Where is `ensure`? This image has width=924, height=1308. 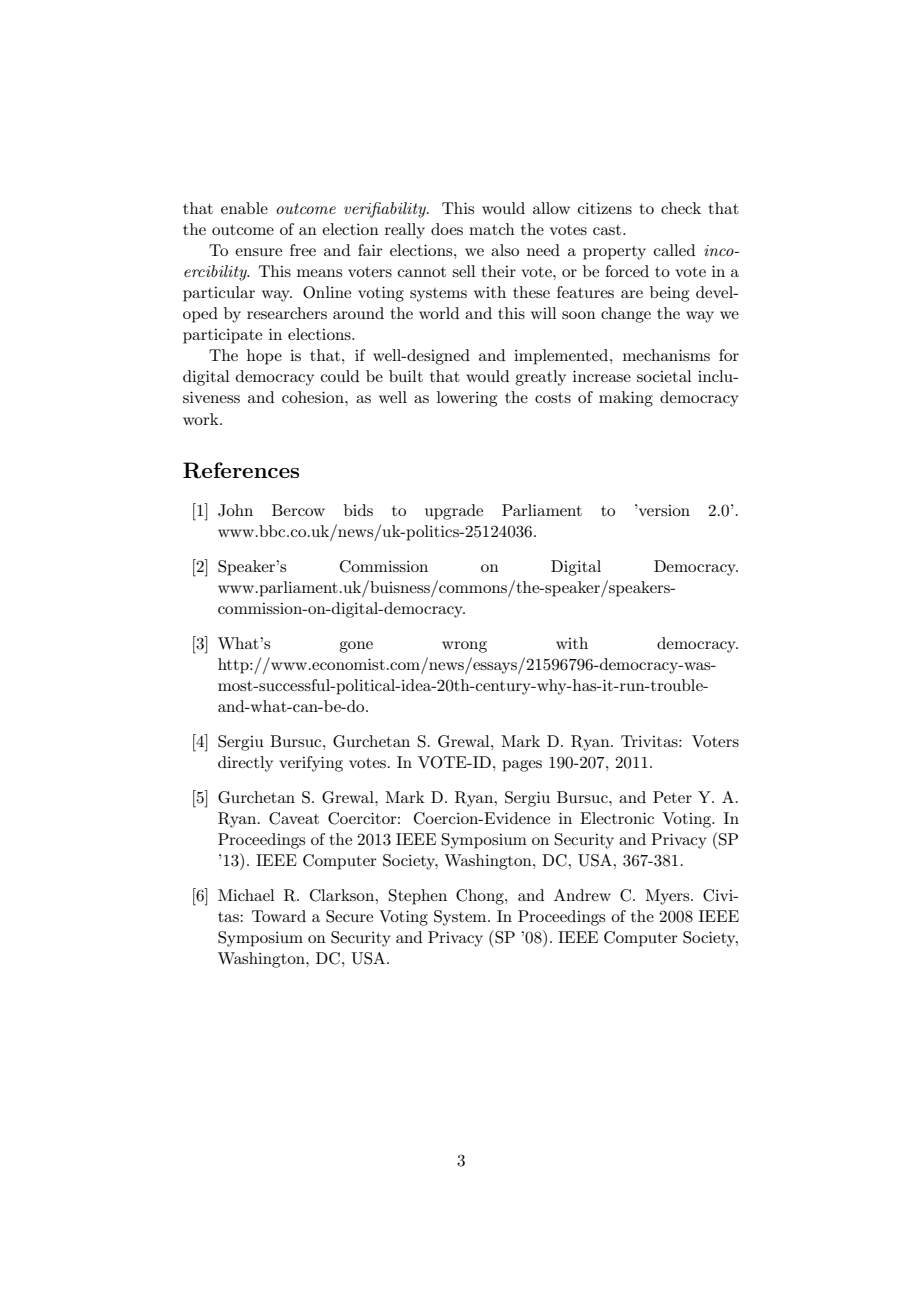
ensure is located at coordinates (258, 252).
